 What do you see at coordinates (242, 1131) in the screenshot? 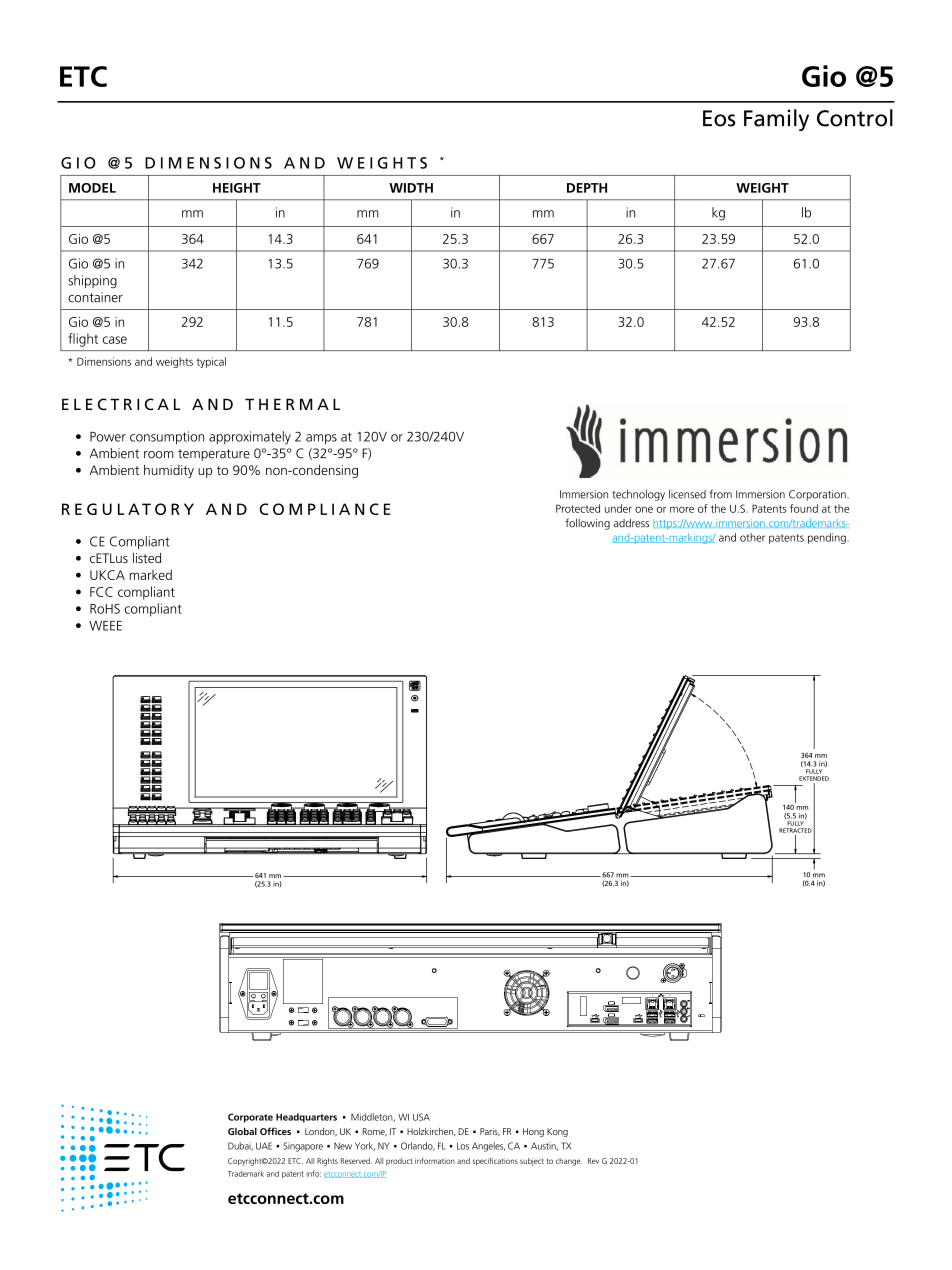
I see `Global` at bounding box center [242, 1131].
